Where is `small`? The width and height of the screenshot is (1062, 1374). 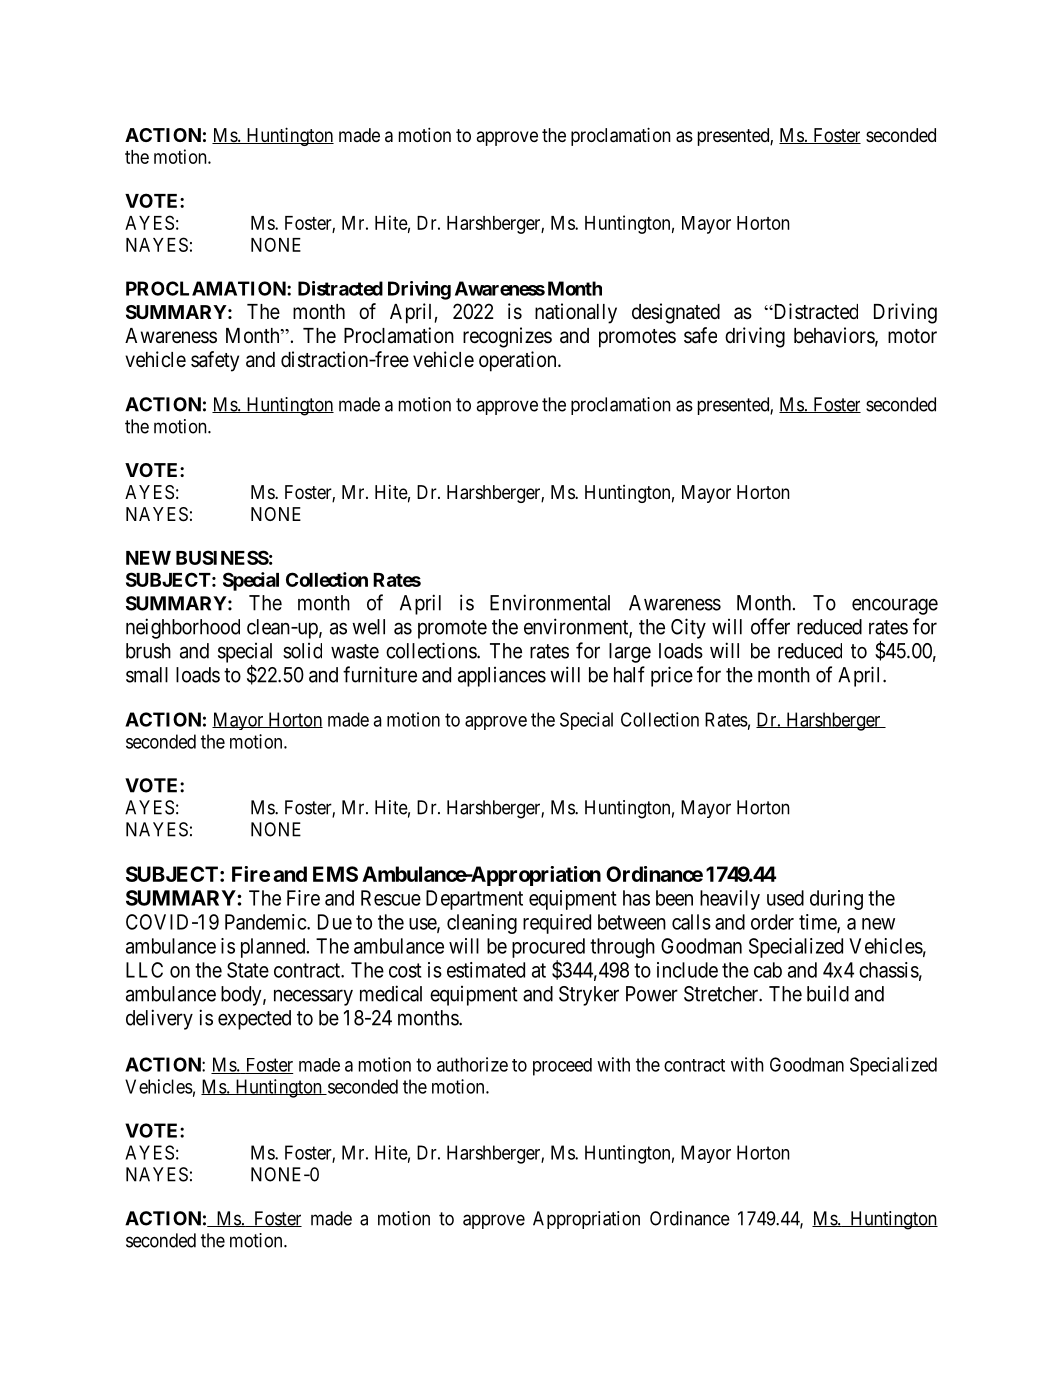
small is located at coordinates (147, 675).
